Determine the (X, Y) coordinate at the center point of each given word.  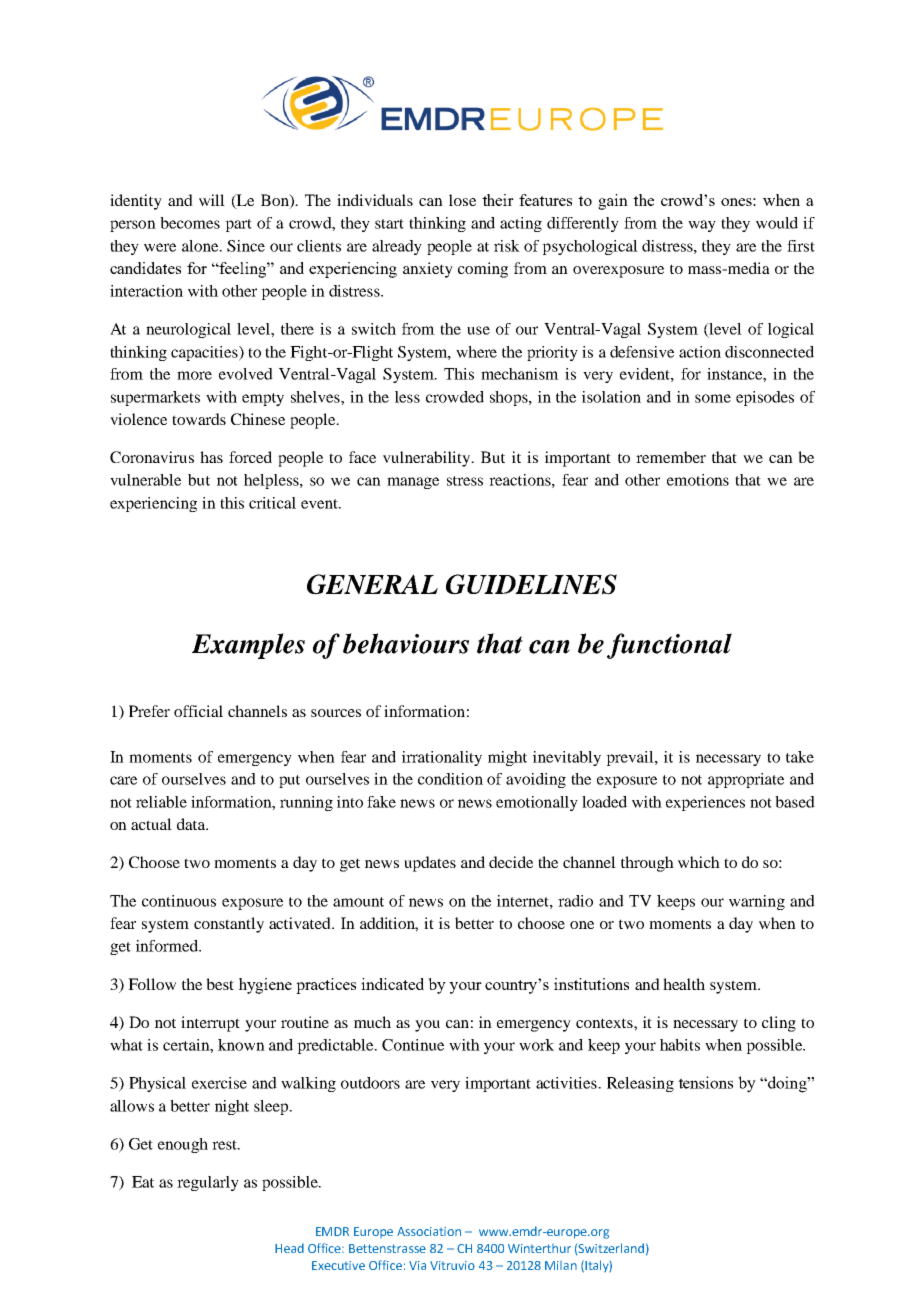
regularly (208, 1183)
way (702, 226)
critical (272, 503)
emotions (698, 480)
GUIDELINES (531, 584)
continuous (179, 901)
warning (757, 902)
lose (462, 200)
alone (201, 246)
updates (430, 864)
